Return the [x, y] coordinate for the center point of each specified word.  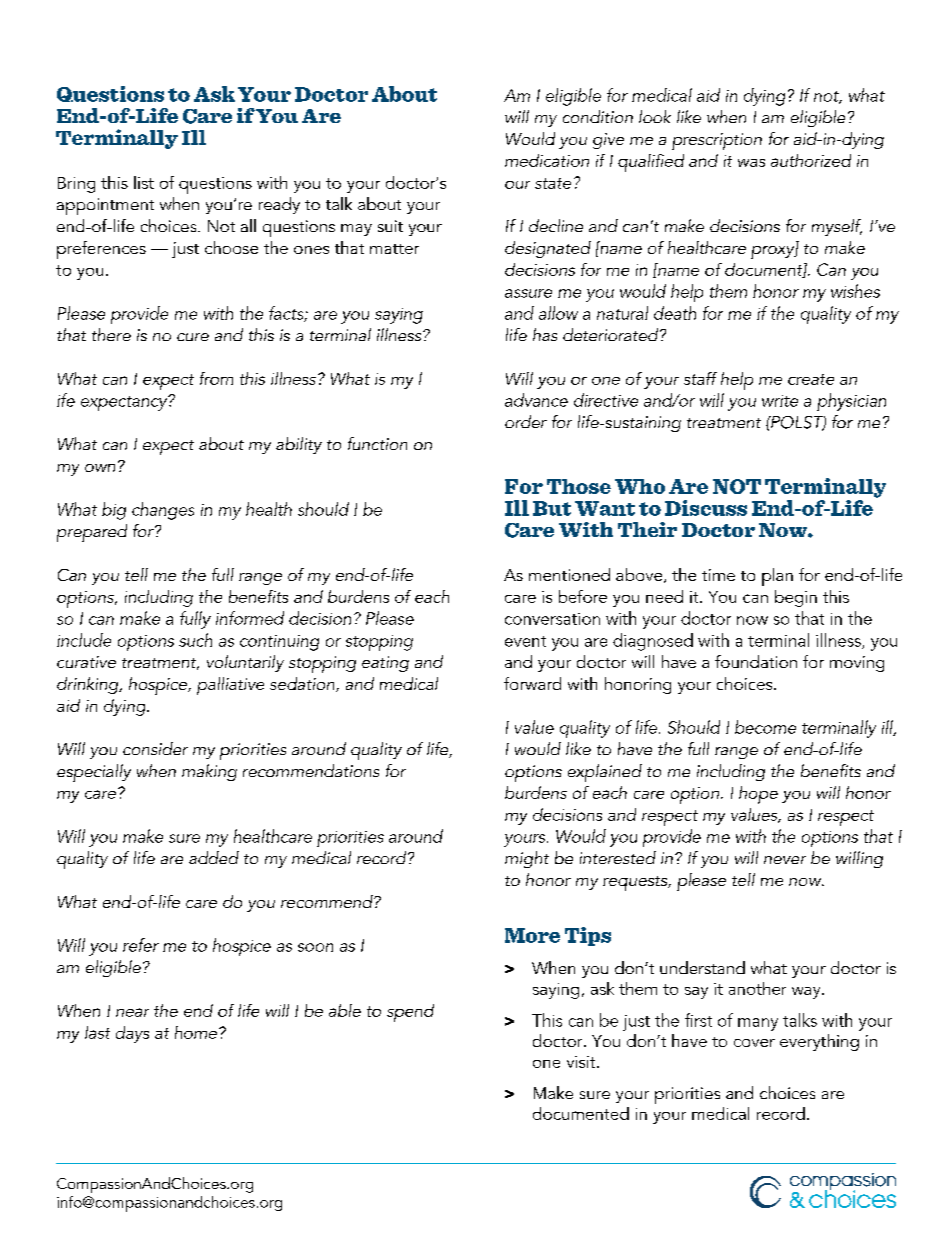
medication [547, 160]
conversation [552, 619]
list [144, 182]
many [758, 1024]
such [195, 640]
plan [777, 577]
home [197, 1032]
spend [410, 1013]
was [751, 163]
